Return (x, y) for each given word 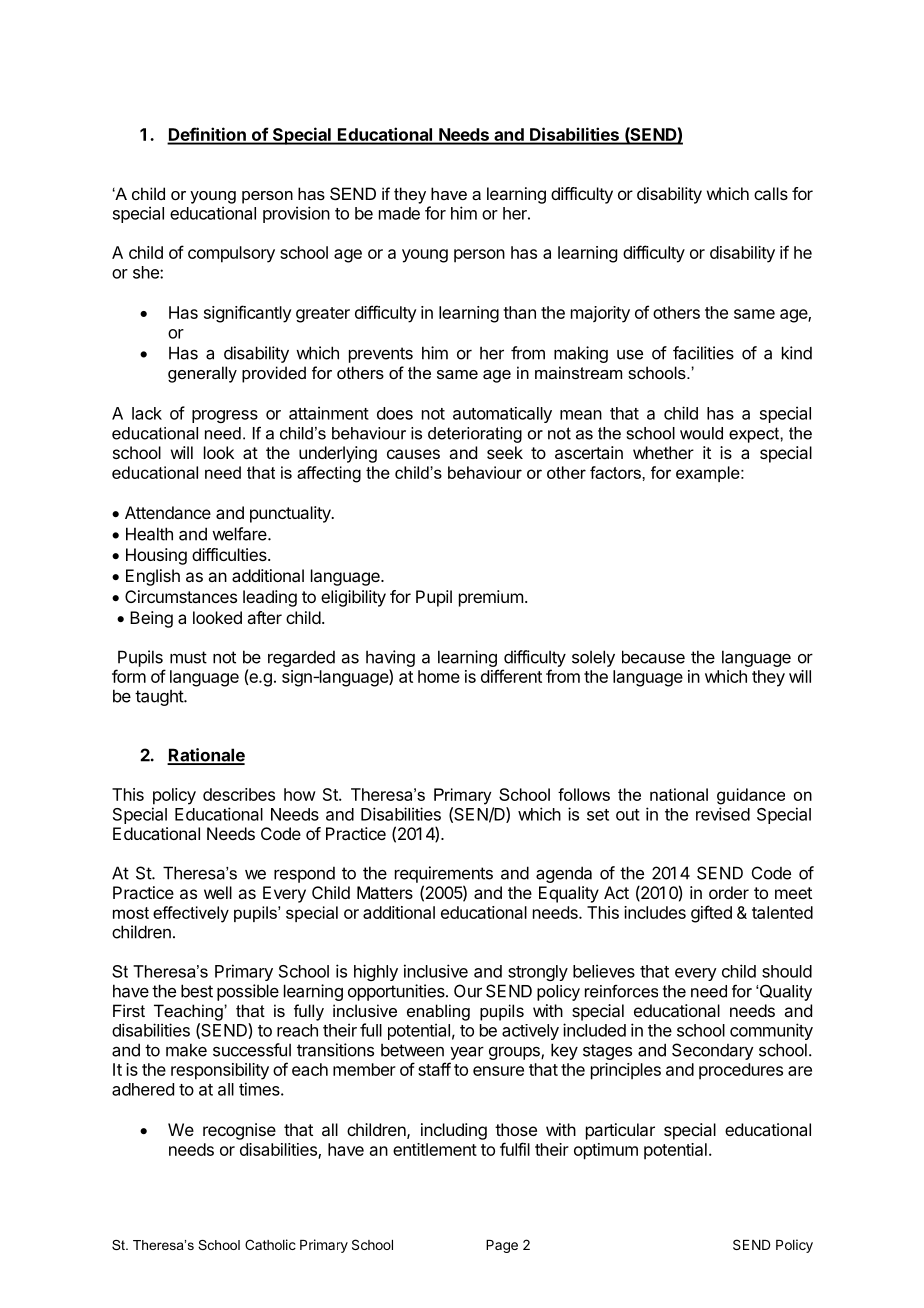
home (439, 676)
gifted (711, 914)
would (701, 433)
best (197, 991)
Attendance (168, 512)
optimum (606, 1151)
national (679, 794)
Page (502, 1246)
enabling (438, 1012)
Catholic (270, 1244)
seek (505, 452)
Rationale (206, 756)
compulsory (231, 254)
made (399, 213)
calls (771, 193)
